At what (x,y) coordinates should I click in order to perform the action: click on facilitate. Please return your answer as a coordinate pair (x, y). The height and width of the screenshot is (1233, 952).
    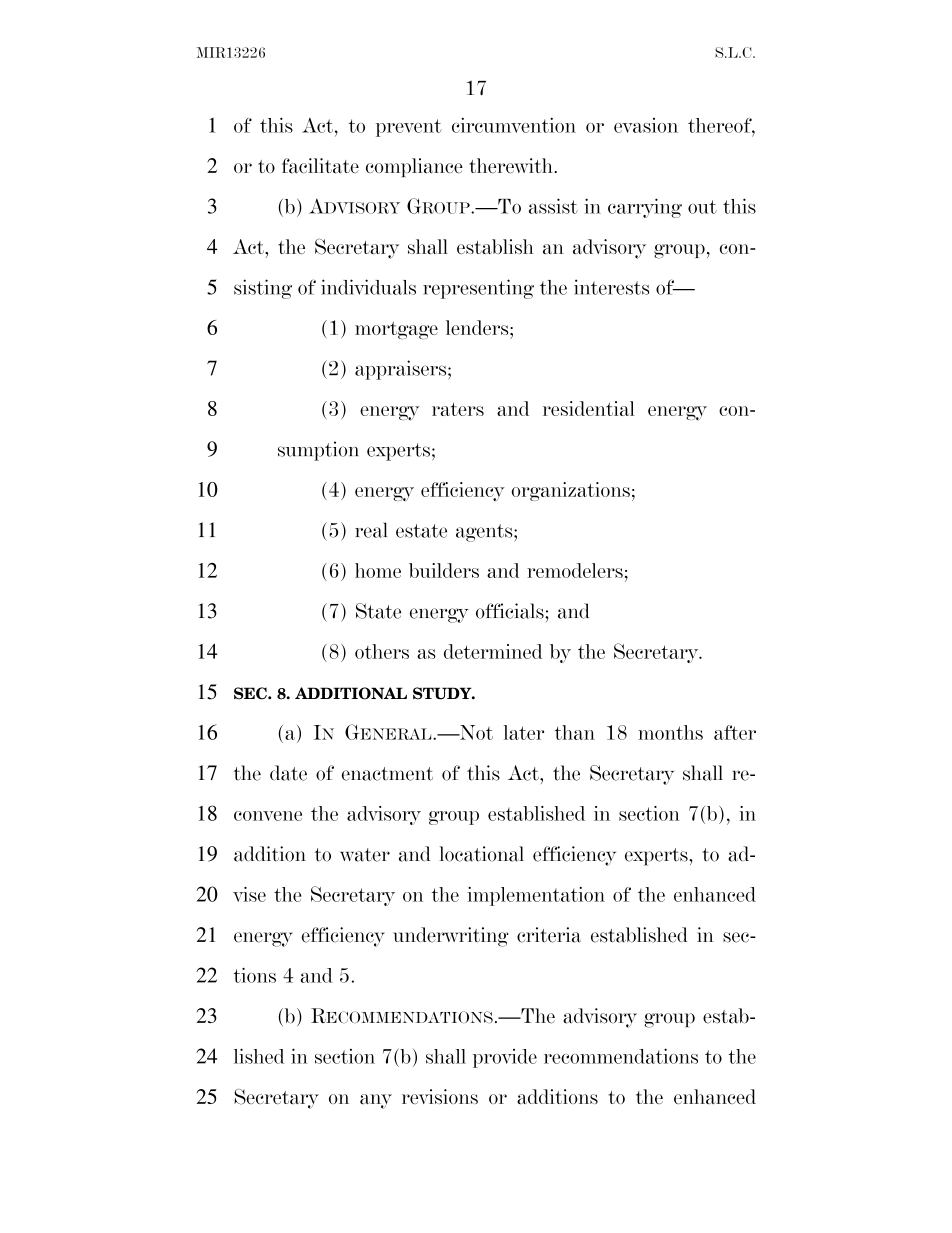
    Looking at the image, I should click on (320, 166).
